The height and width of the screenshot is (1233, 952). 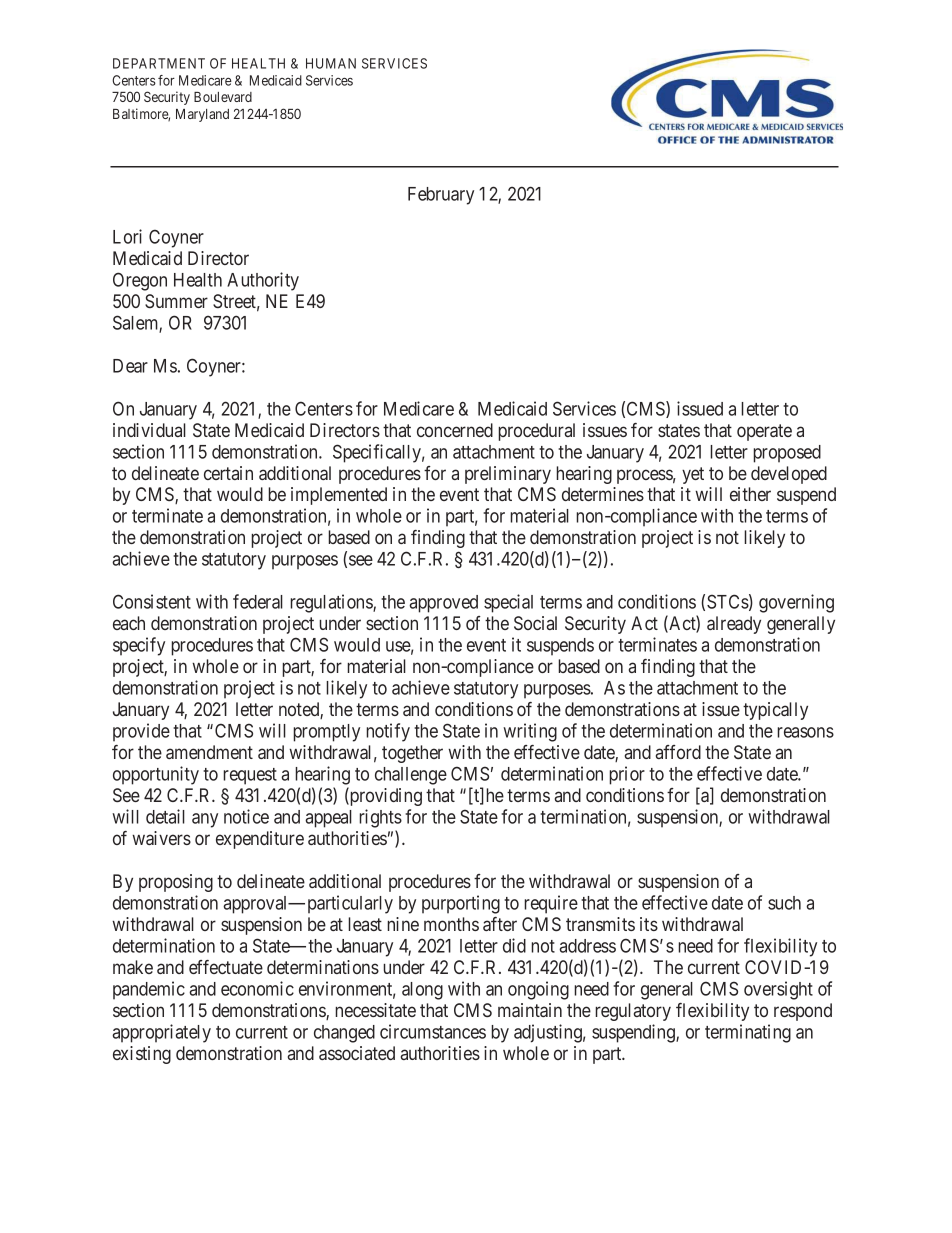 I want to click on circumstances, so click(x=433, y=1031).
